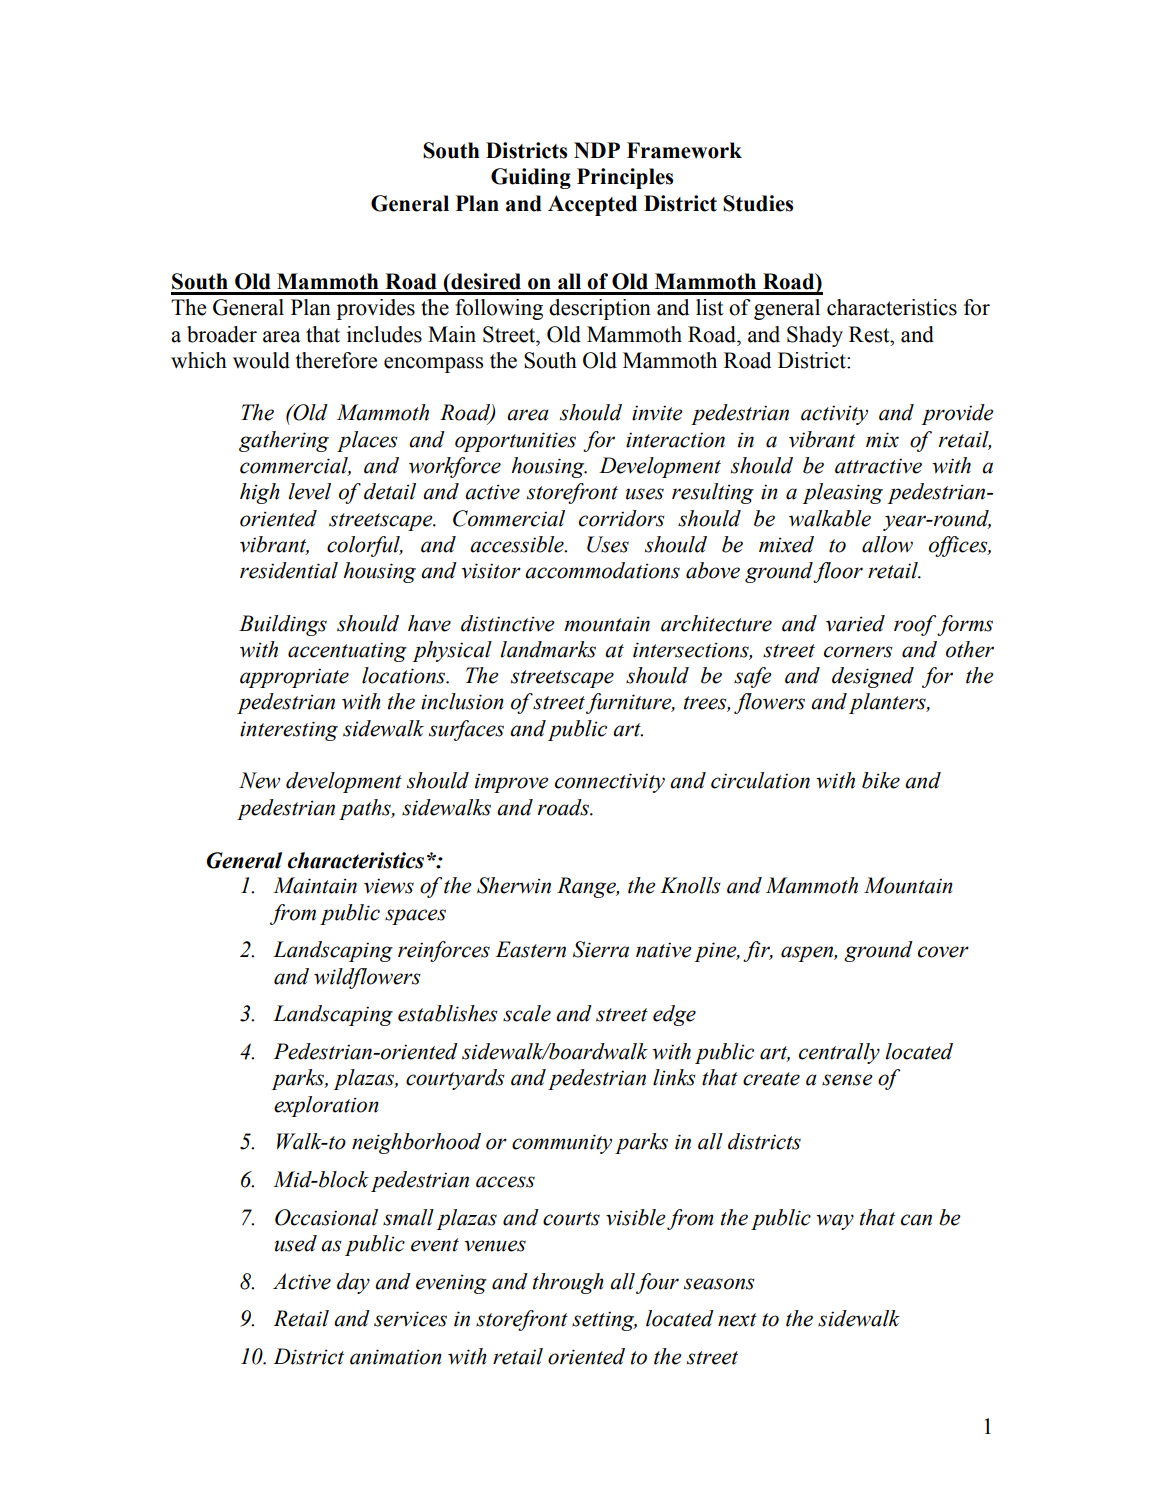 The width and height of the screenshot is (1165, 1508). I want to click on day, so click(353, 1283).
